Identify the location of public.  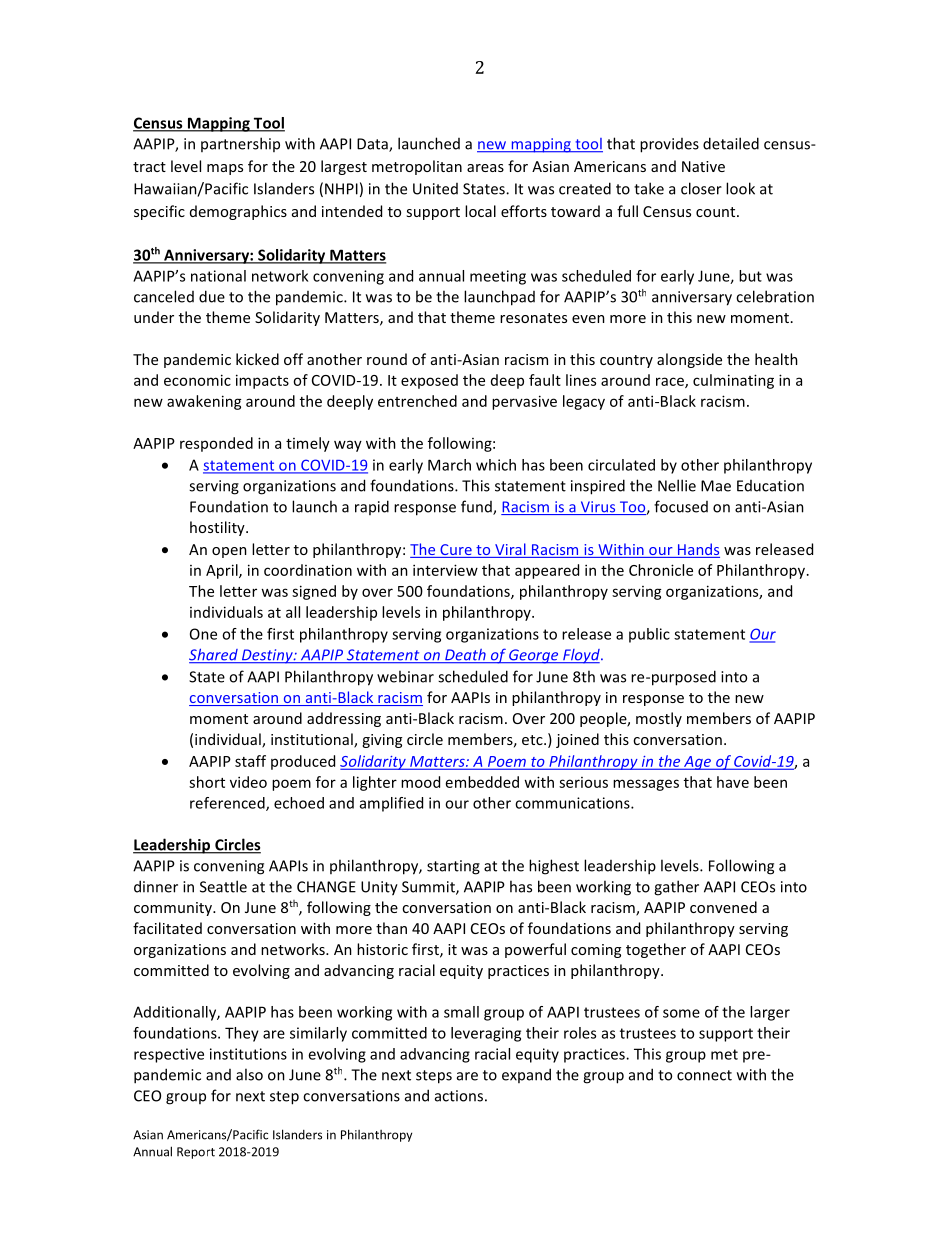
(649, 635).
